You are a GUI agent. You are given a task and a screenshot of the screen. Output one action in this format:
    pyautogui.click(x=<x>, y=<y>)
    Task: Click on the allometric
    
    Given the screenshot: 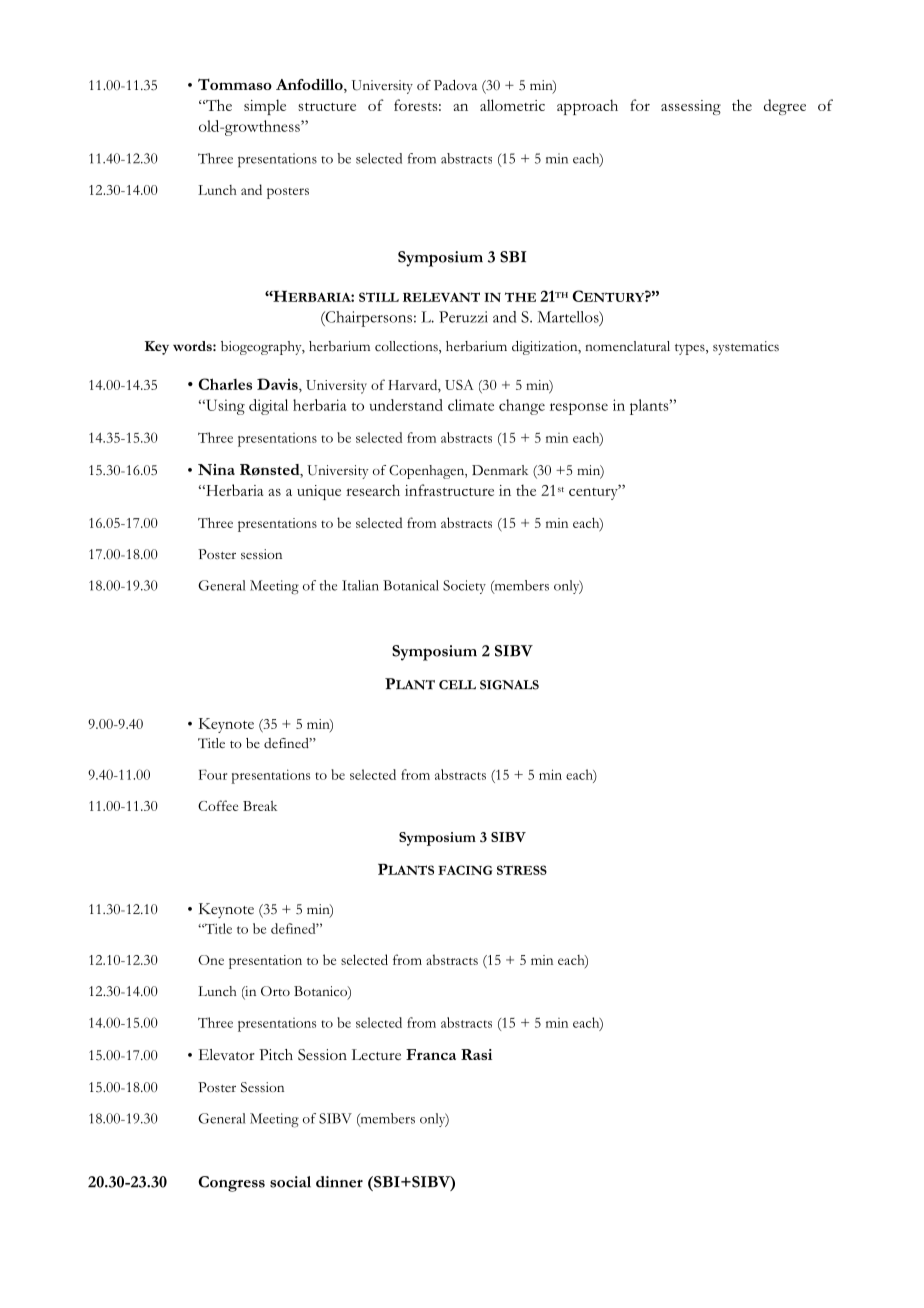 What is the action you would take?
    pyautogui.click(x=512, y=105)
